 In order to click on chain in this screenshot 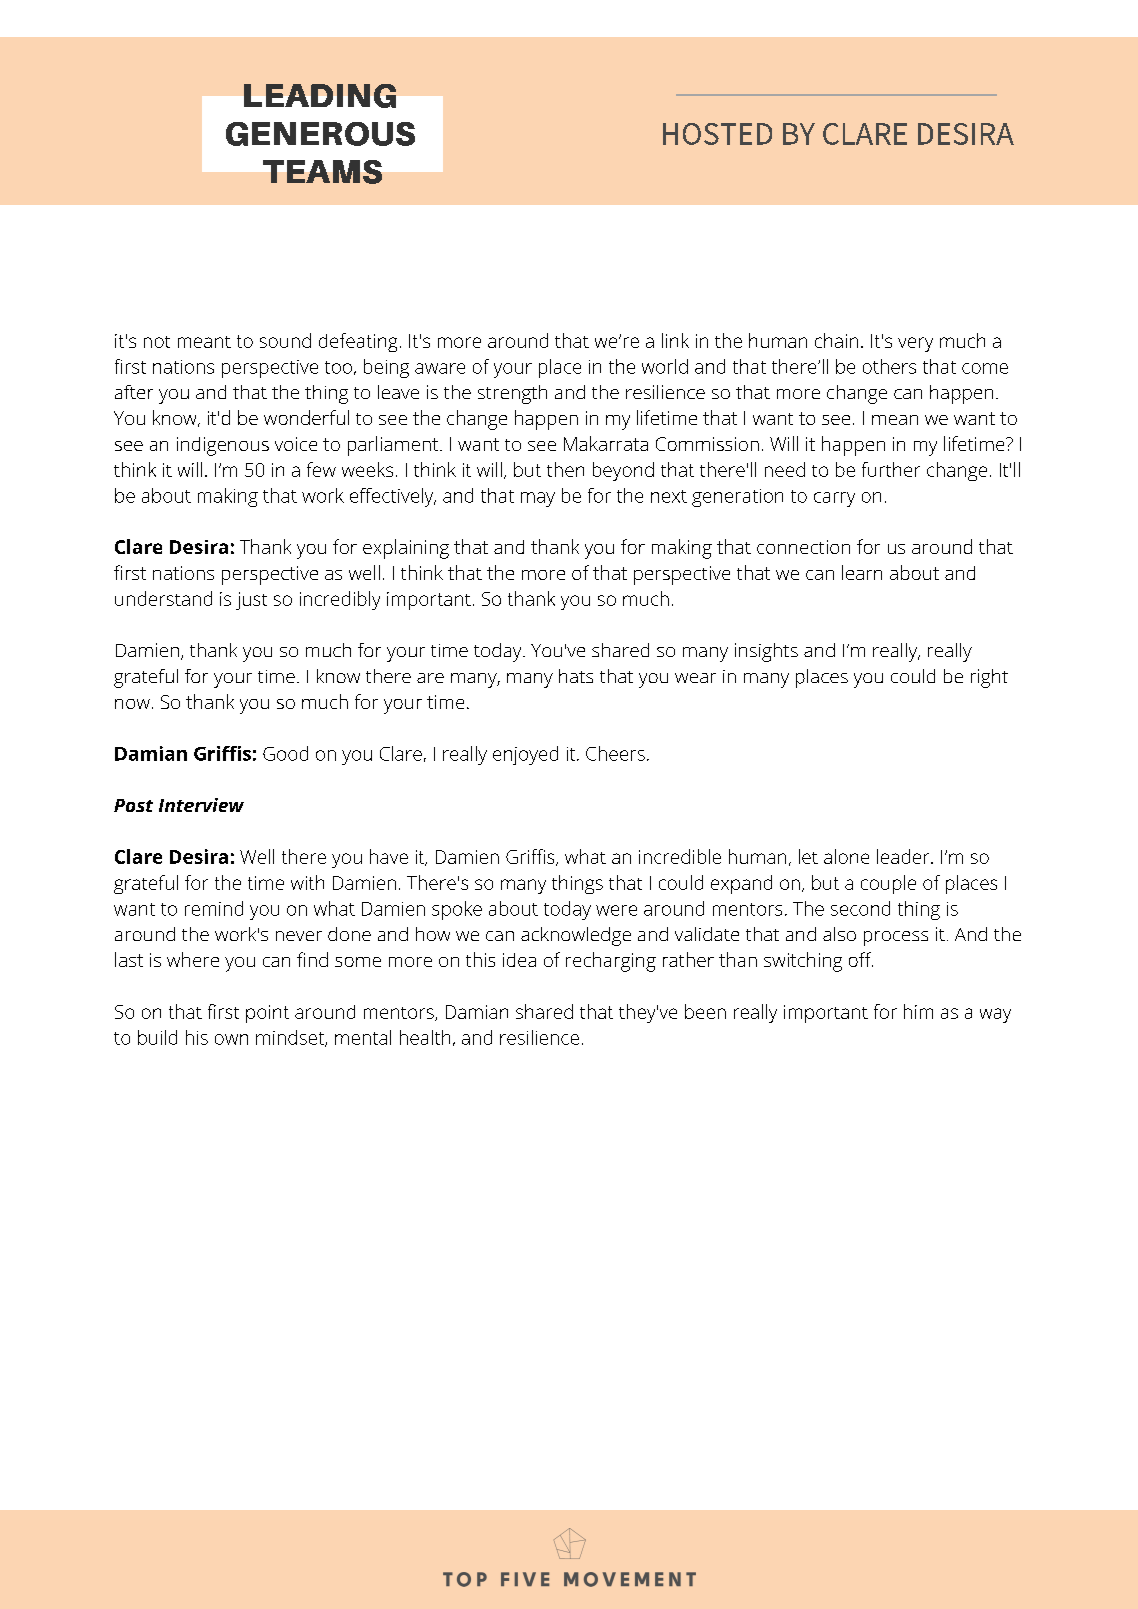, I will do `click(836, 340)`.
